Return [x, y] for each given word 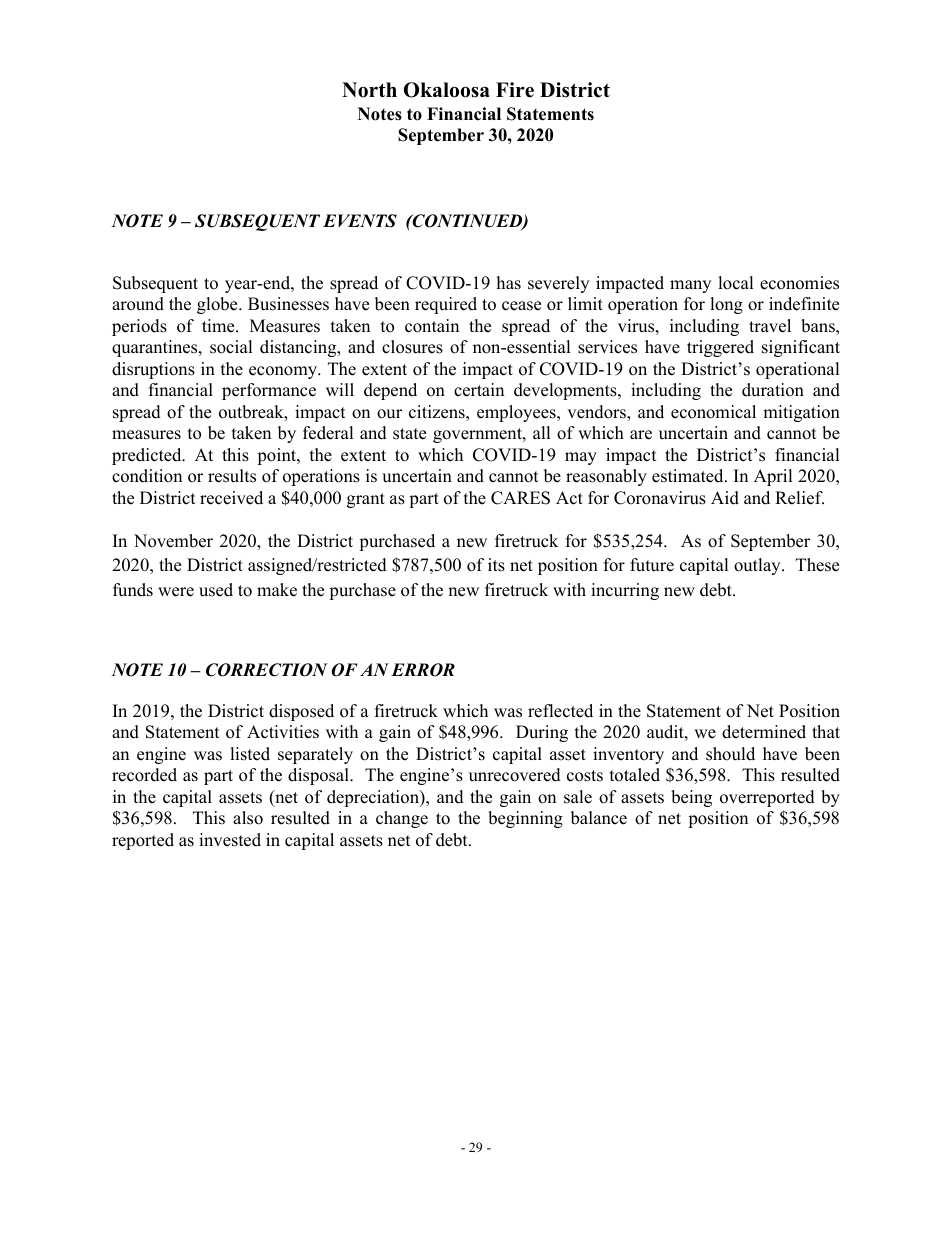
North [369, 90]
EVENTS [360, 221]
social [231, 347]
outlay [758, 566]
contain [432, 326]
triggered [720, 348]
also [248, 818]
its [496, 565]
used [216, 590]
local [736, 283]
